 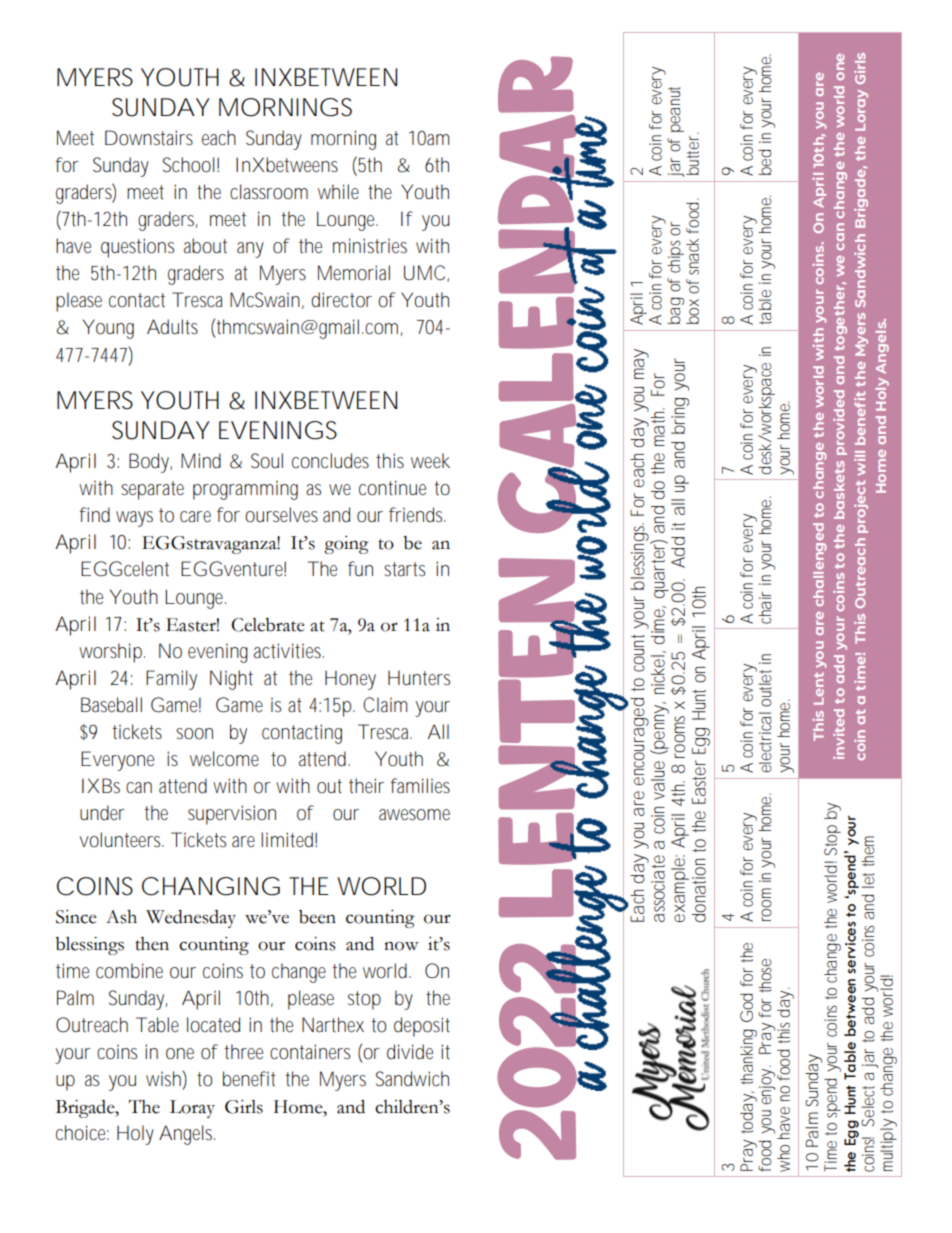 What do you see at coordinates (430, 461) in the screenshot?
I see `week` at bounding box center [430, 461].
